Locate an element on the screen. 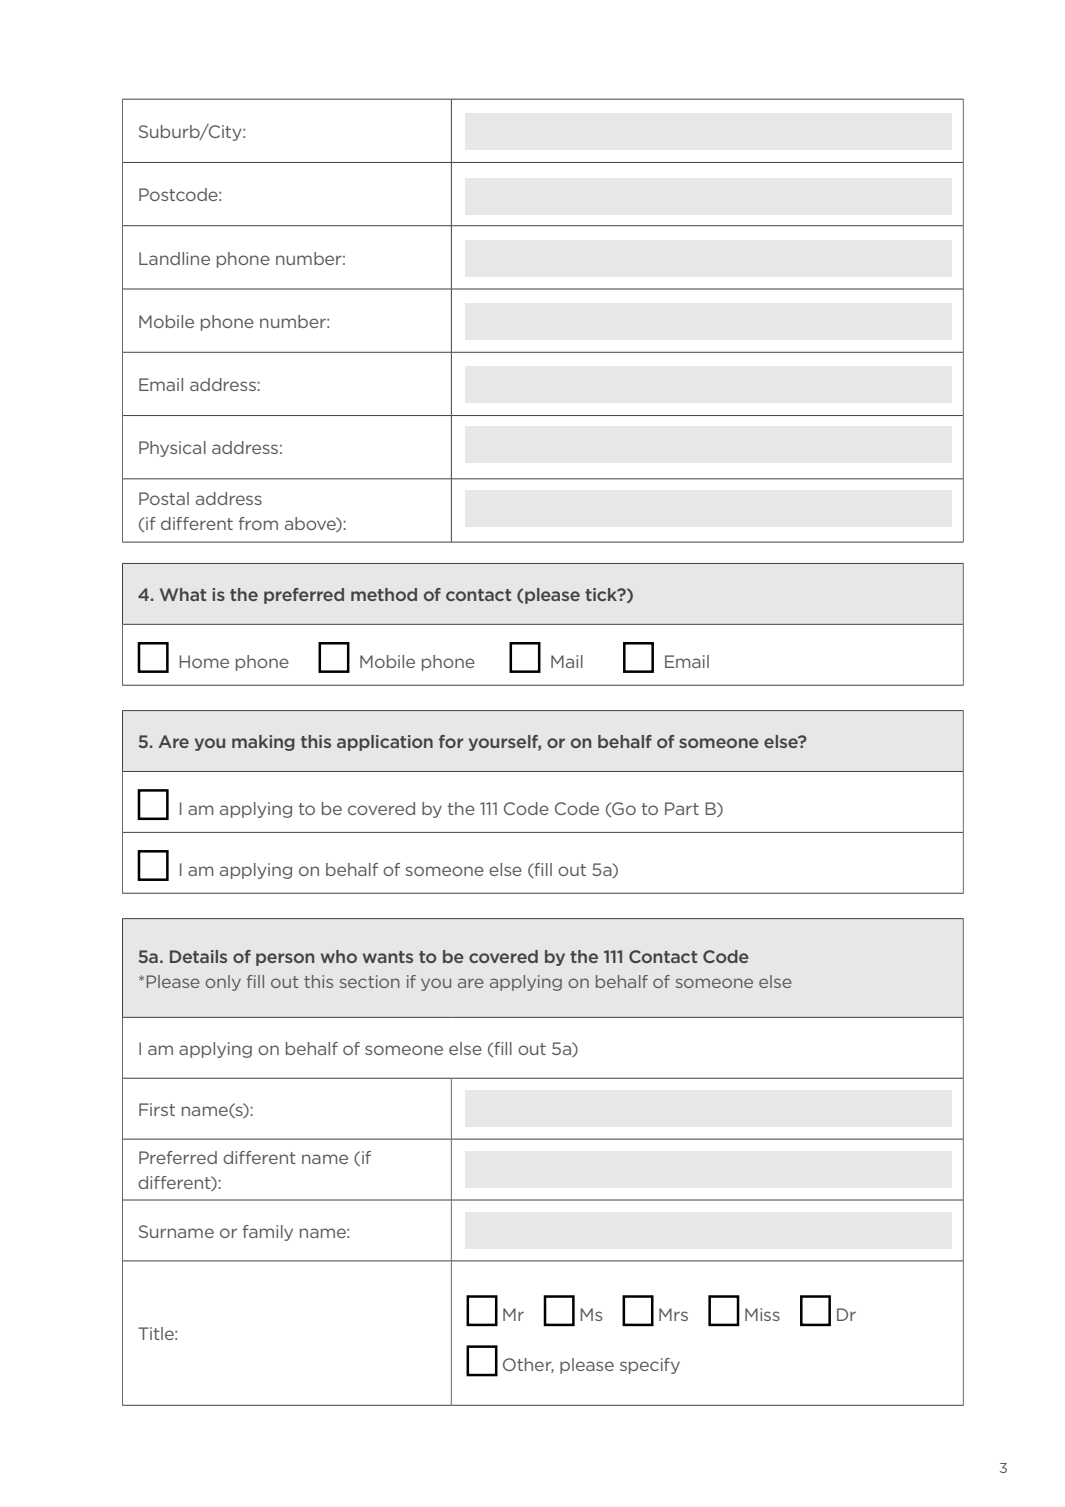 The image size is (1065, 1507). Part is located at coordinates (682, 808).
